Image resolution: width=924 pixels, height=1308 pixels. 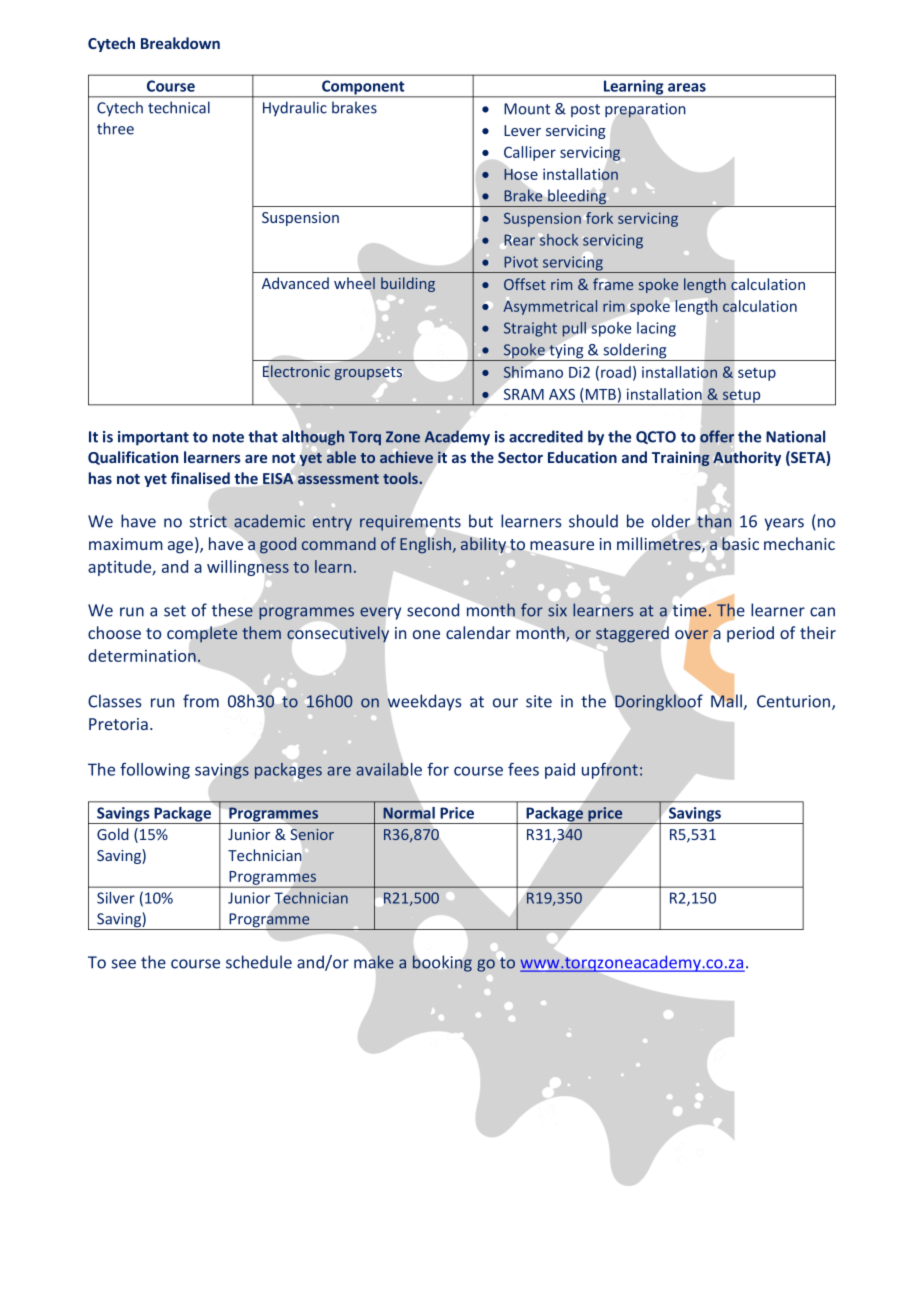 I want to click on Breakdown, so click(x=180, y=43).
